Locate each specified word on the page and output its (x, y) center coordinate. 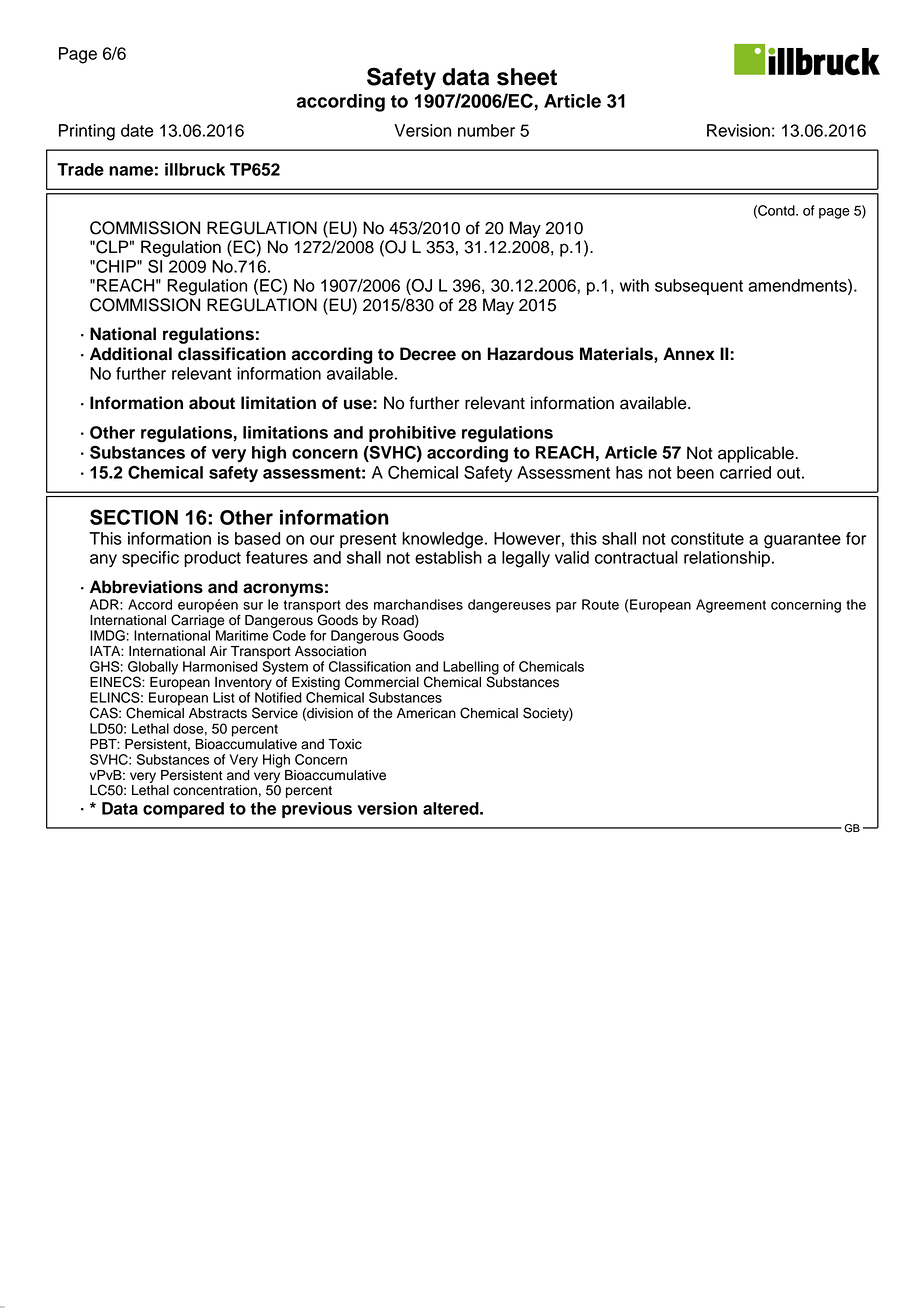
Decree (428, 354)
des (356, 604)
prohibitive (412, 434)
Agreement (731, 606)
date (137, 130)
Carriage (198, 621)
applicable (757, 454)
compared (183, 810)
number (486, 130)
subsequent (699, 287)
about (212, 403)
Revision (738, 130)
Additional (131, 354)
